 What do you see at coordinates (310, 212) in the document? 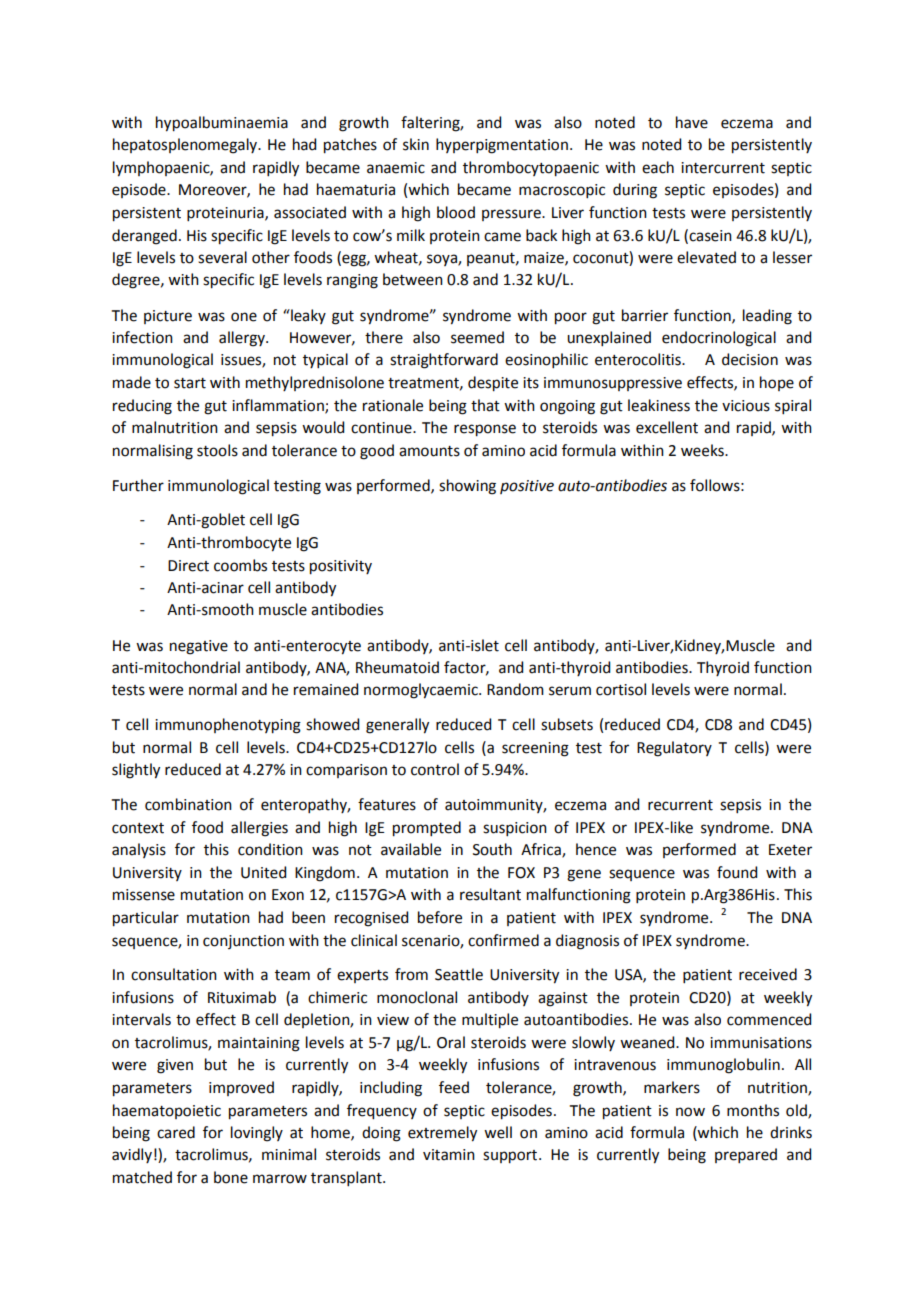
I see `associated` at bounding box center [310, 212].
